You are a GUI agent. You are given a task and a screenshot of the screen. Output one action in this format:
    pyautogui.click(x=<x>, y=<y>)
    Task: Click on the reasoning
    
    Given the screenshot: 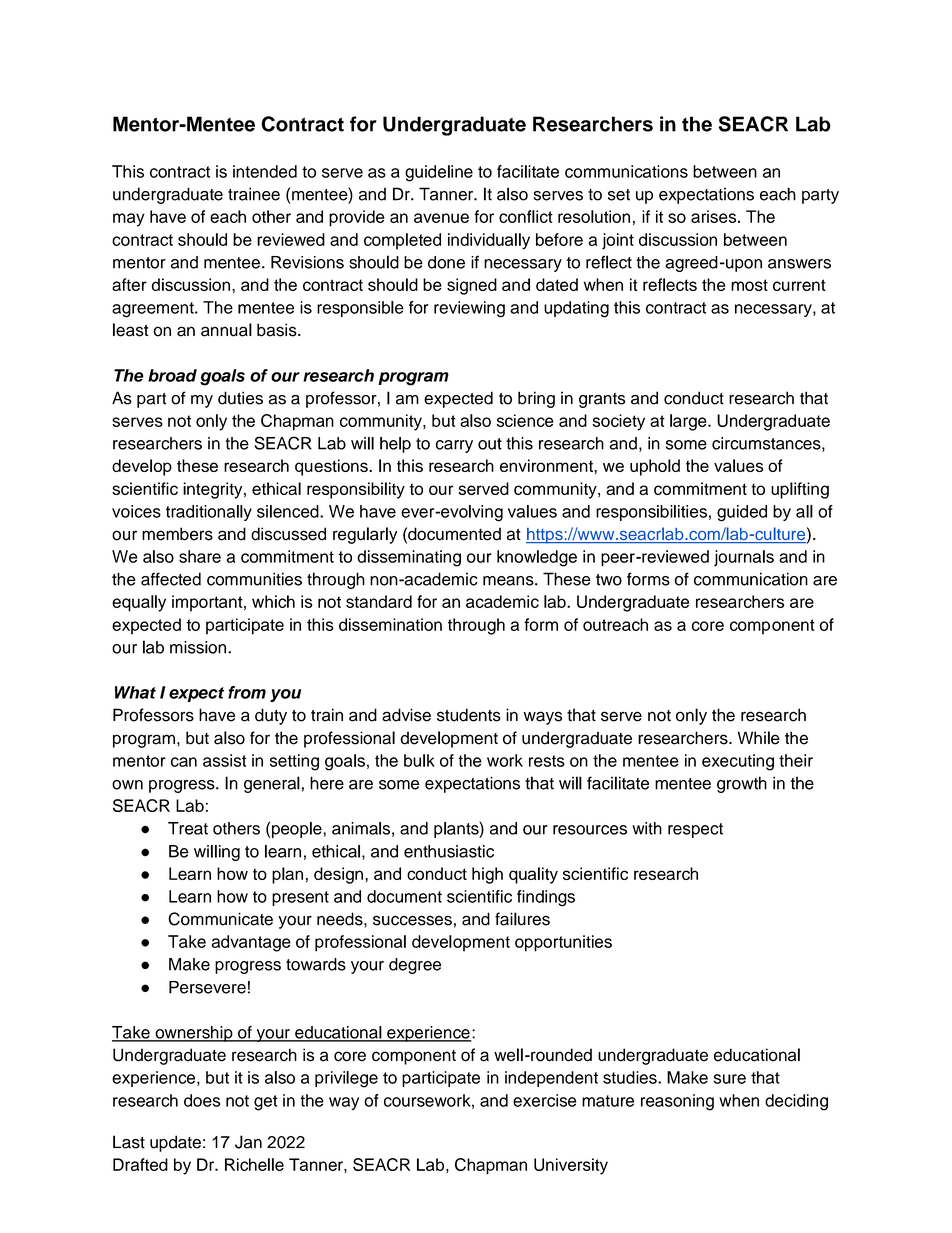 What is the action you would take?
    pyautogui.click(x=677, y=1102)
